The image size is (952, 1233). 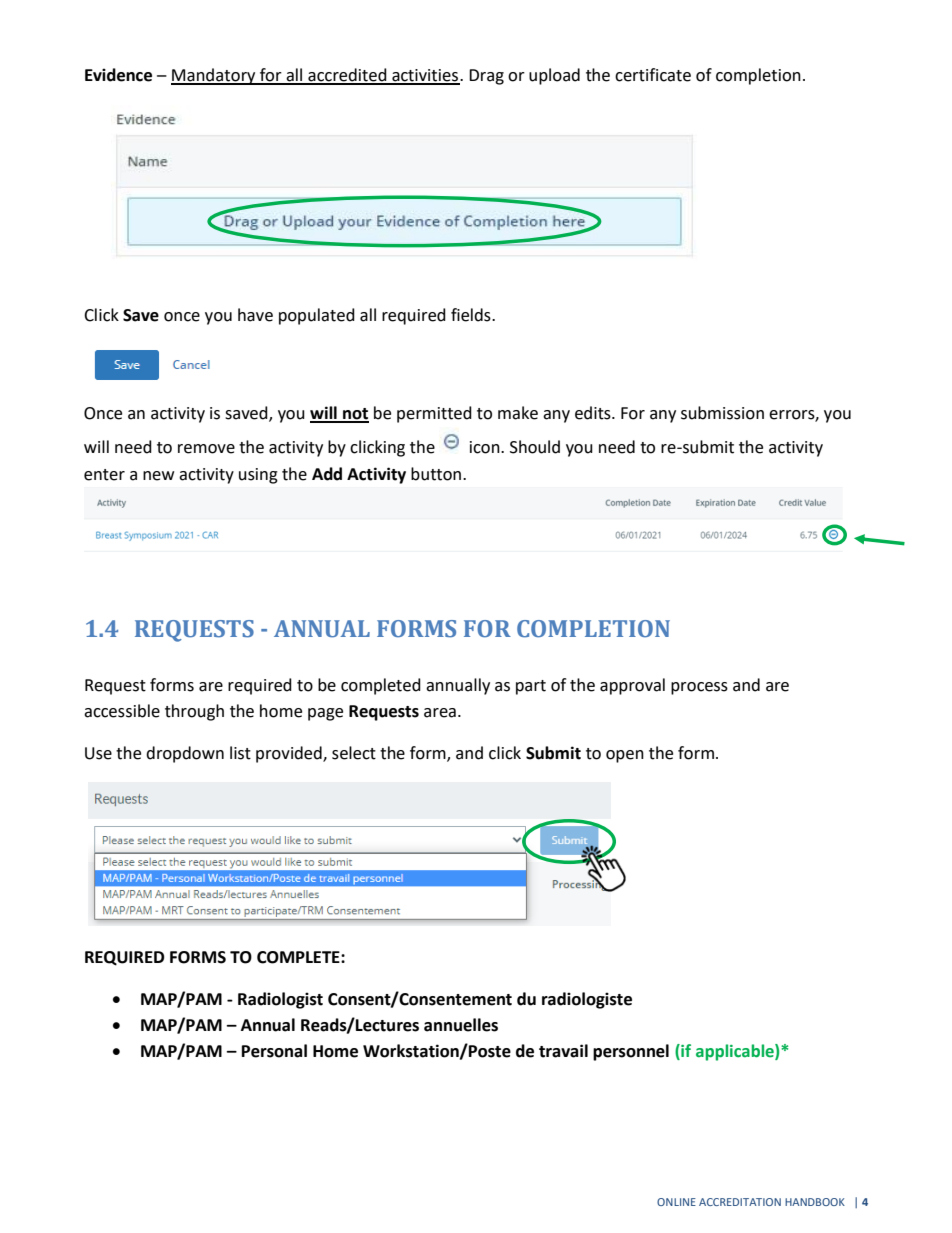 I want to click on Personal, so click(x=274, y=1051).
